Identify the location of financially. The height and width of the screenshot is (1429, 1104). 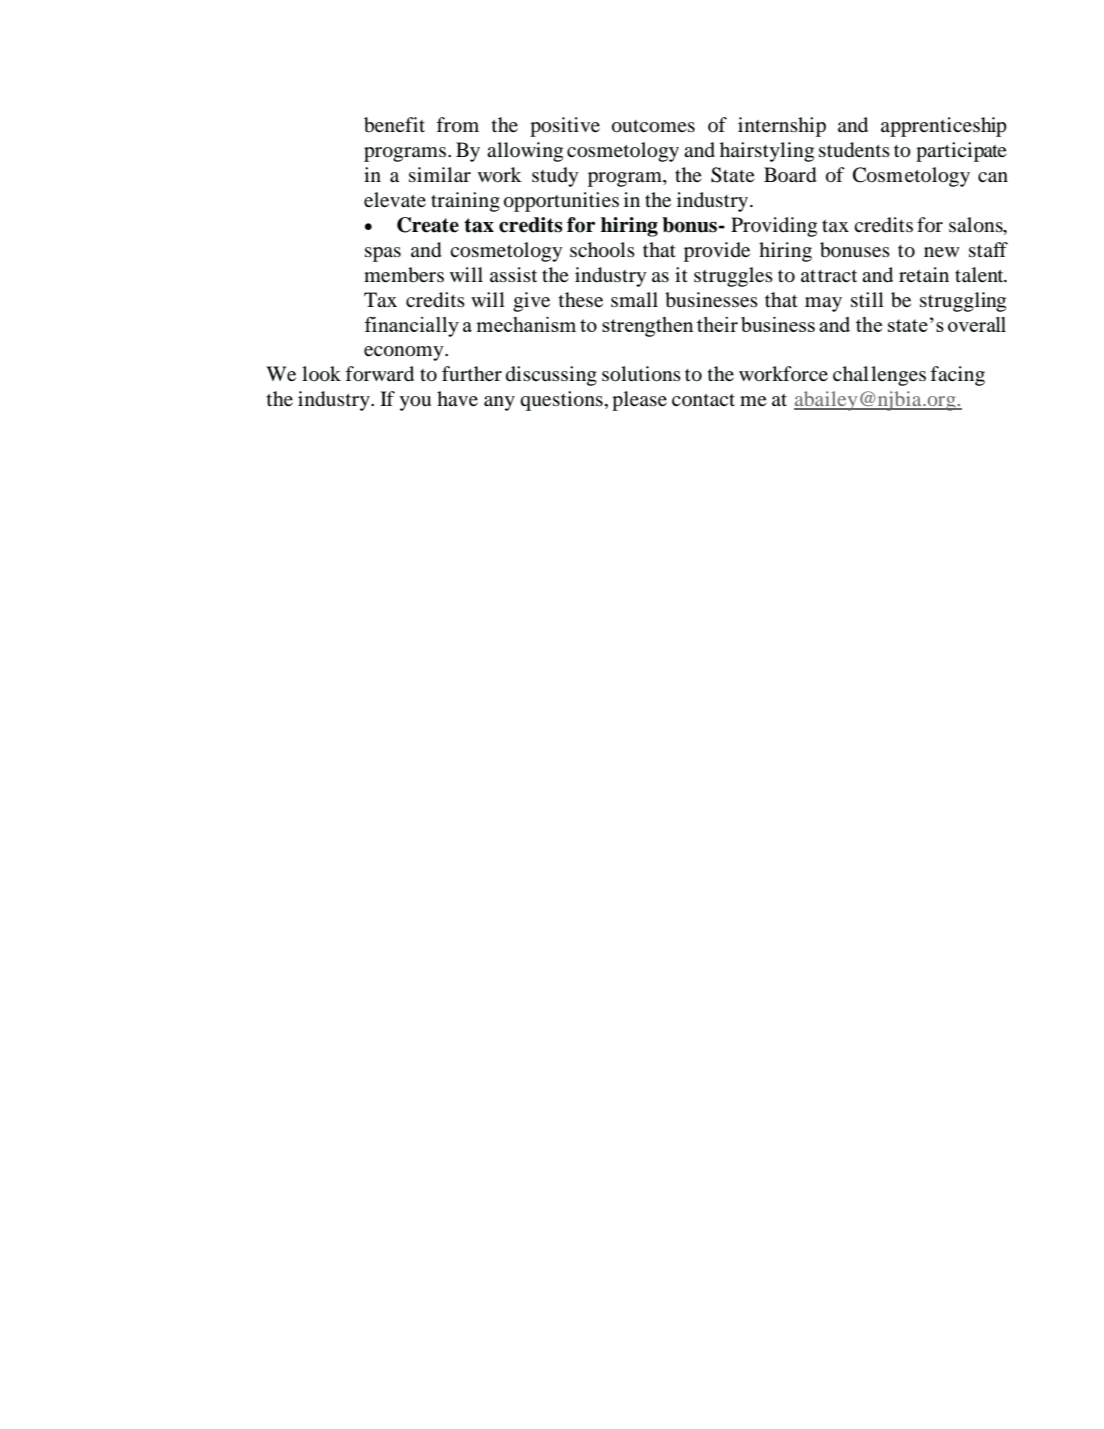
(411, 327).
